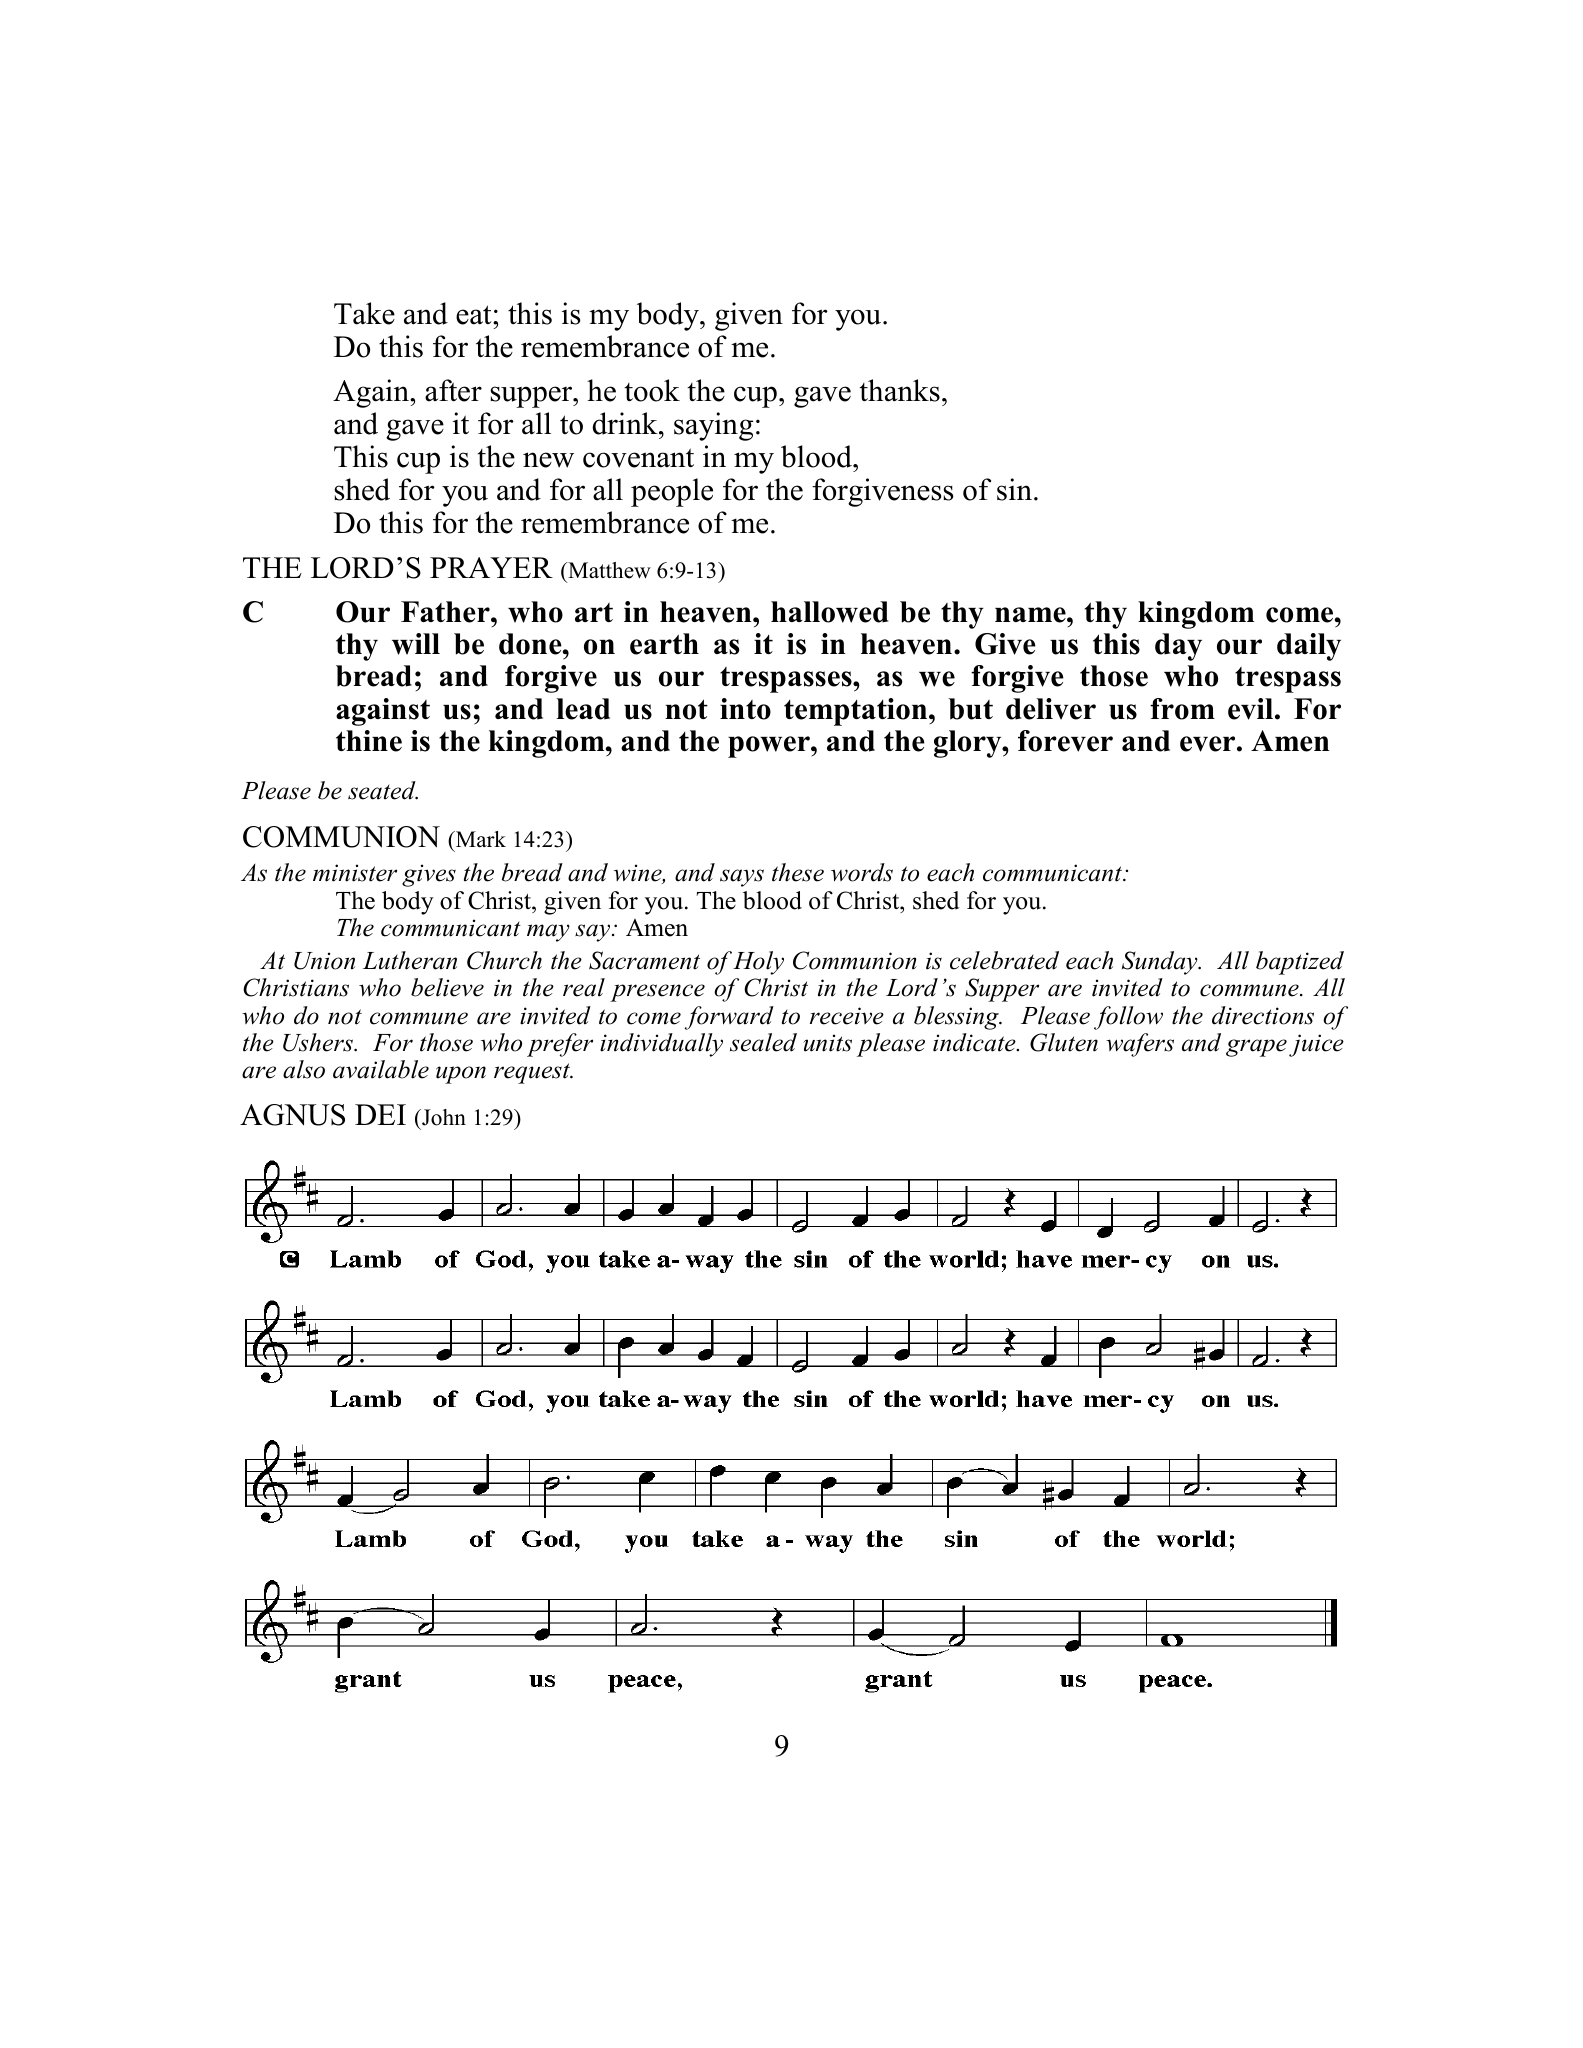  I want to click on temptation, so click(857, 712).
